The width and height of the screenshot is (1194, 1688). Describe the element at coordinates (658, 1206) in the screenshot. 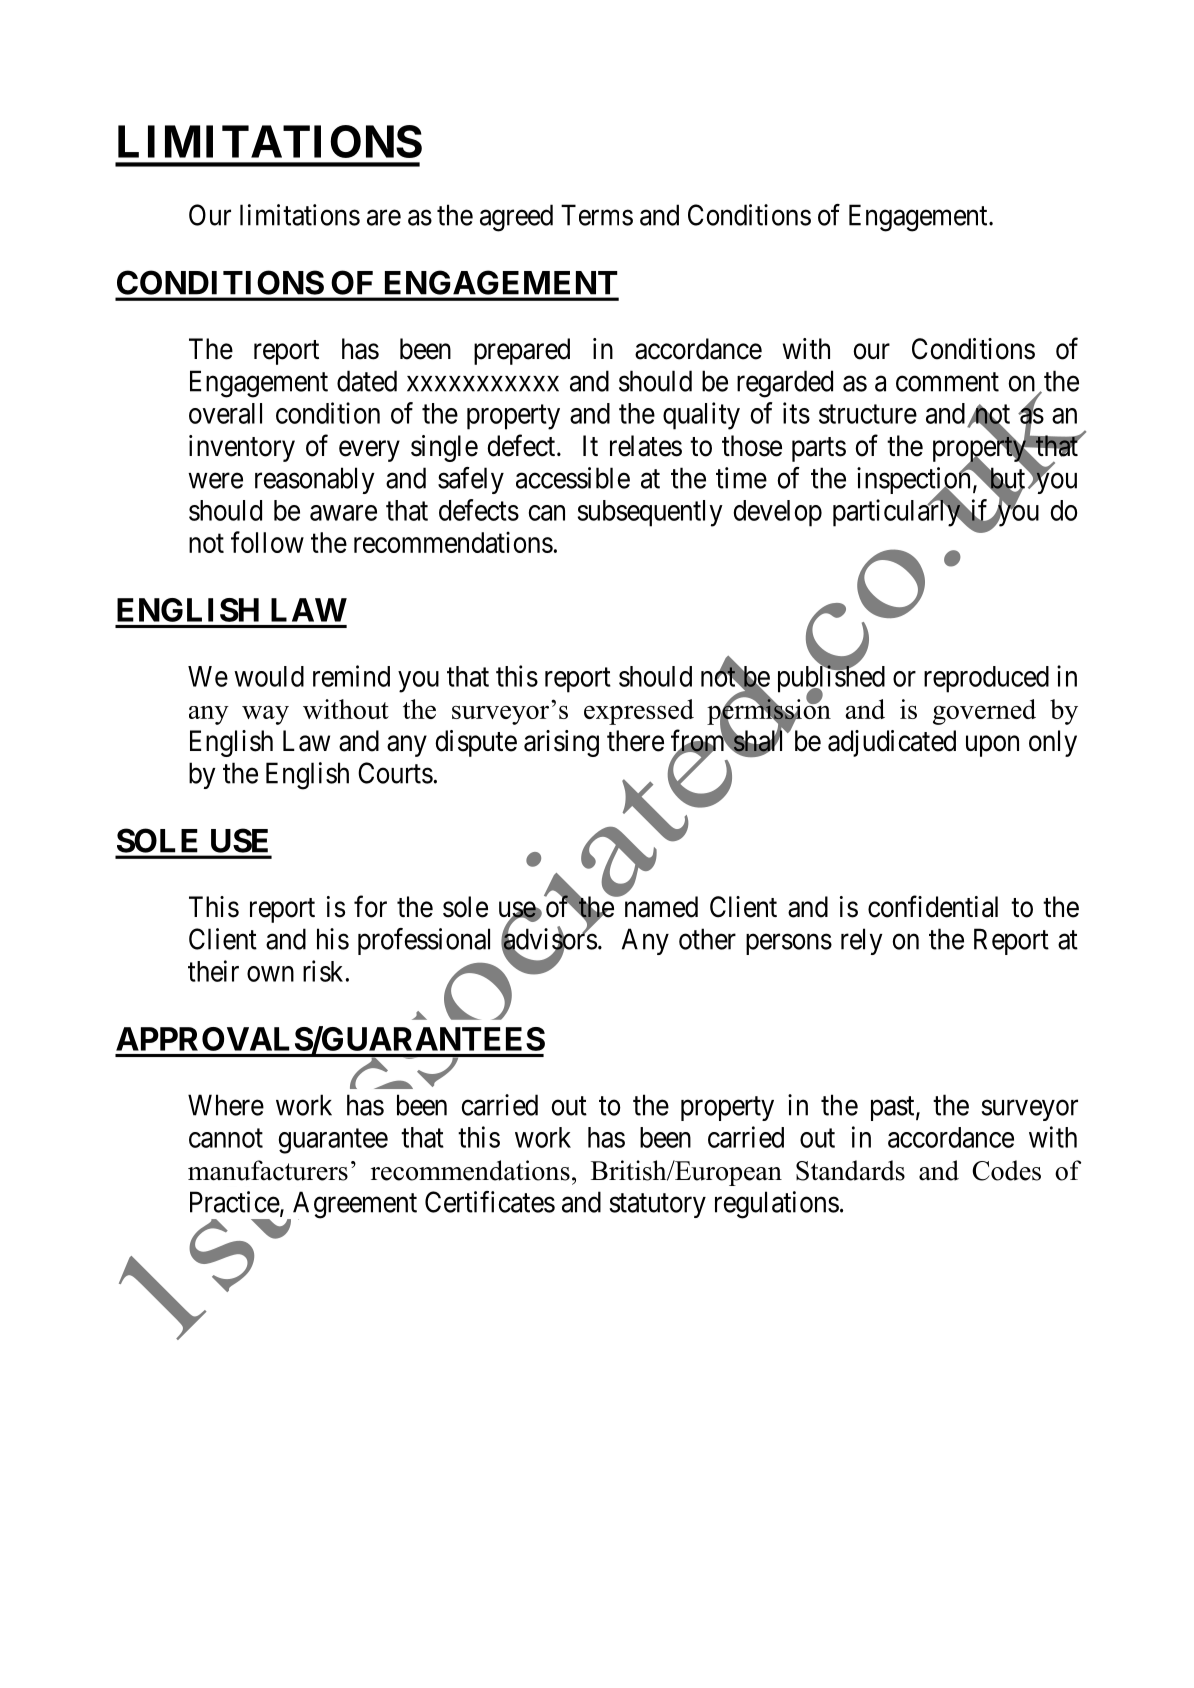

I see `statutory` at that location.
